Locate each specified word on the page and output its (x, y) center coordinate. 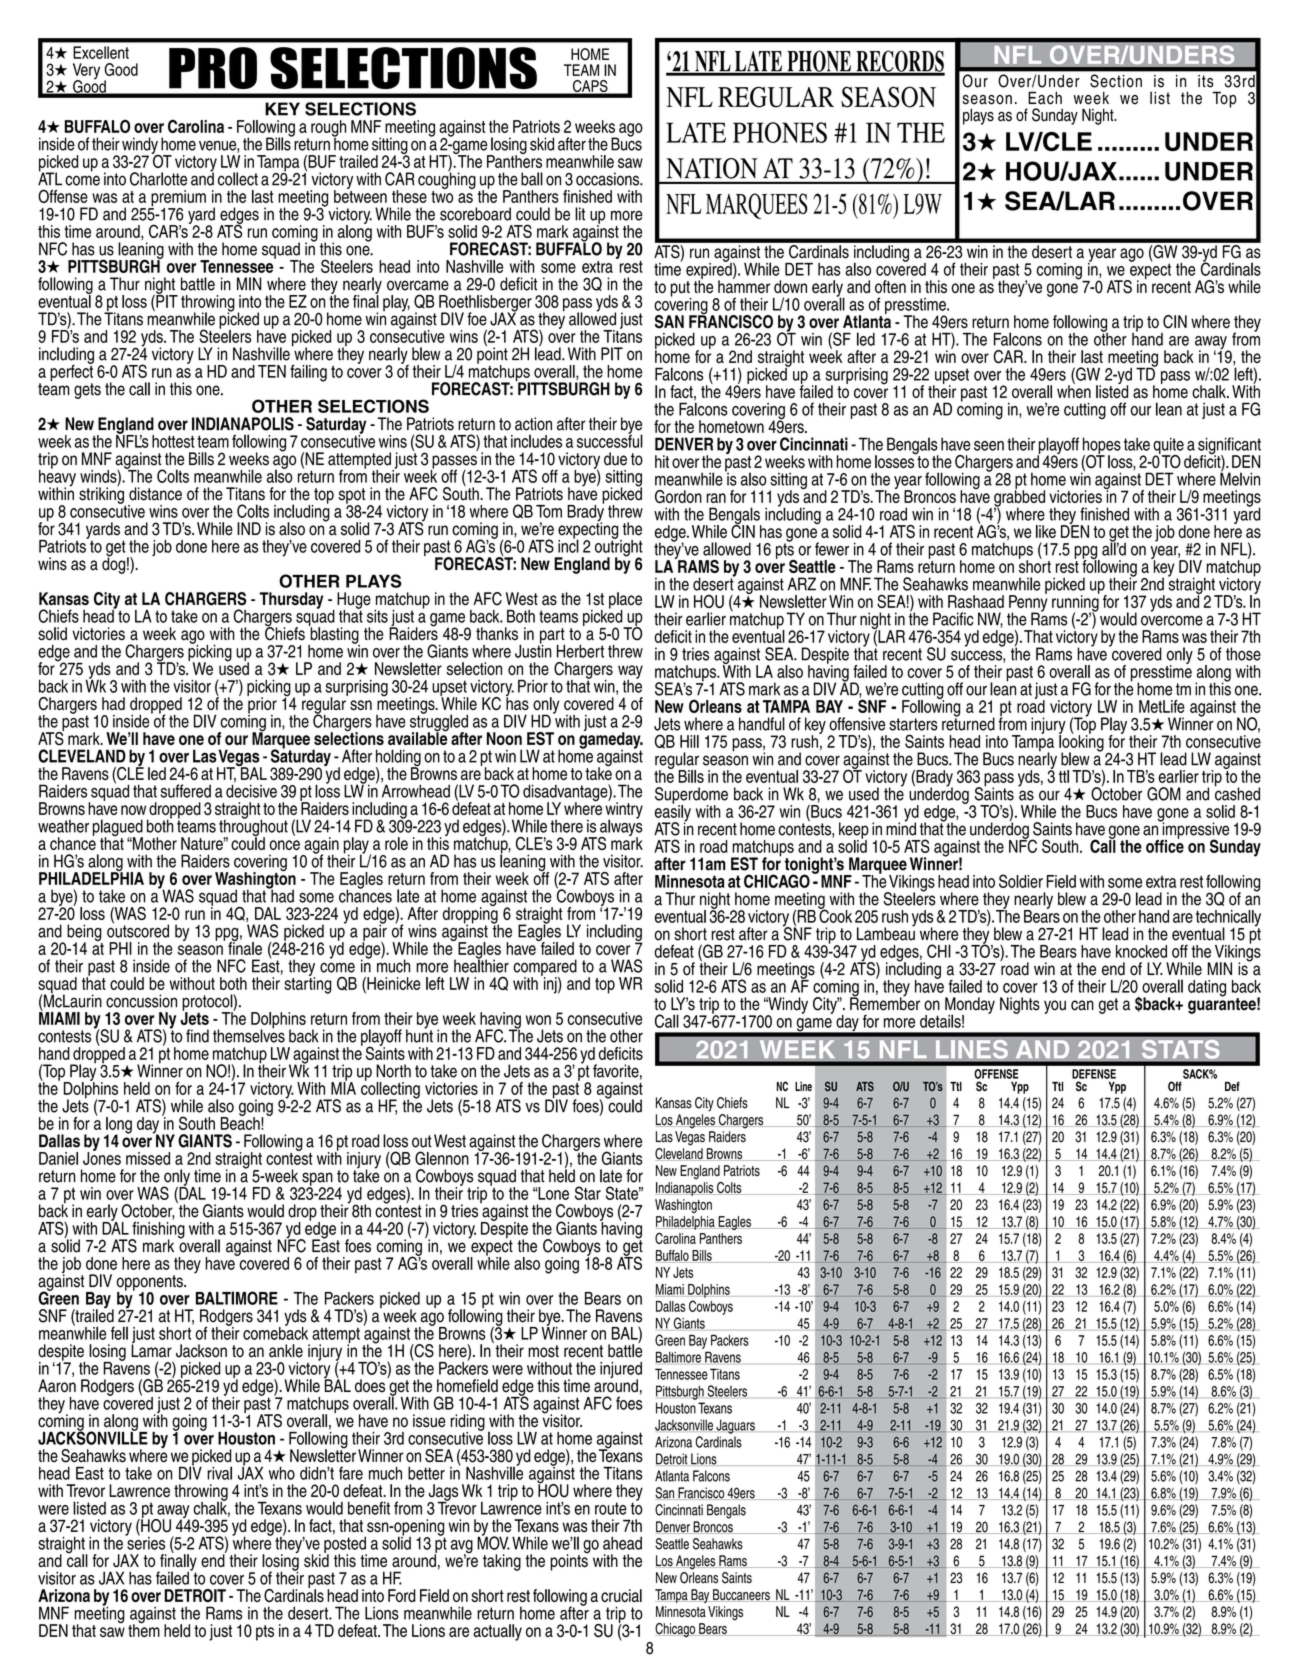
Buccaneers (741, 1595)
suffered (185, 791)
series (145, 1542)
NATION (712, 168)
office (1165, 845)
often (890, 287)
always (621, 827)
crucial (621, 1595)
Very (86, 72)
